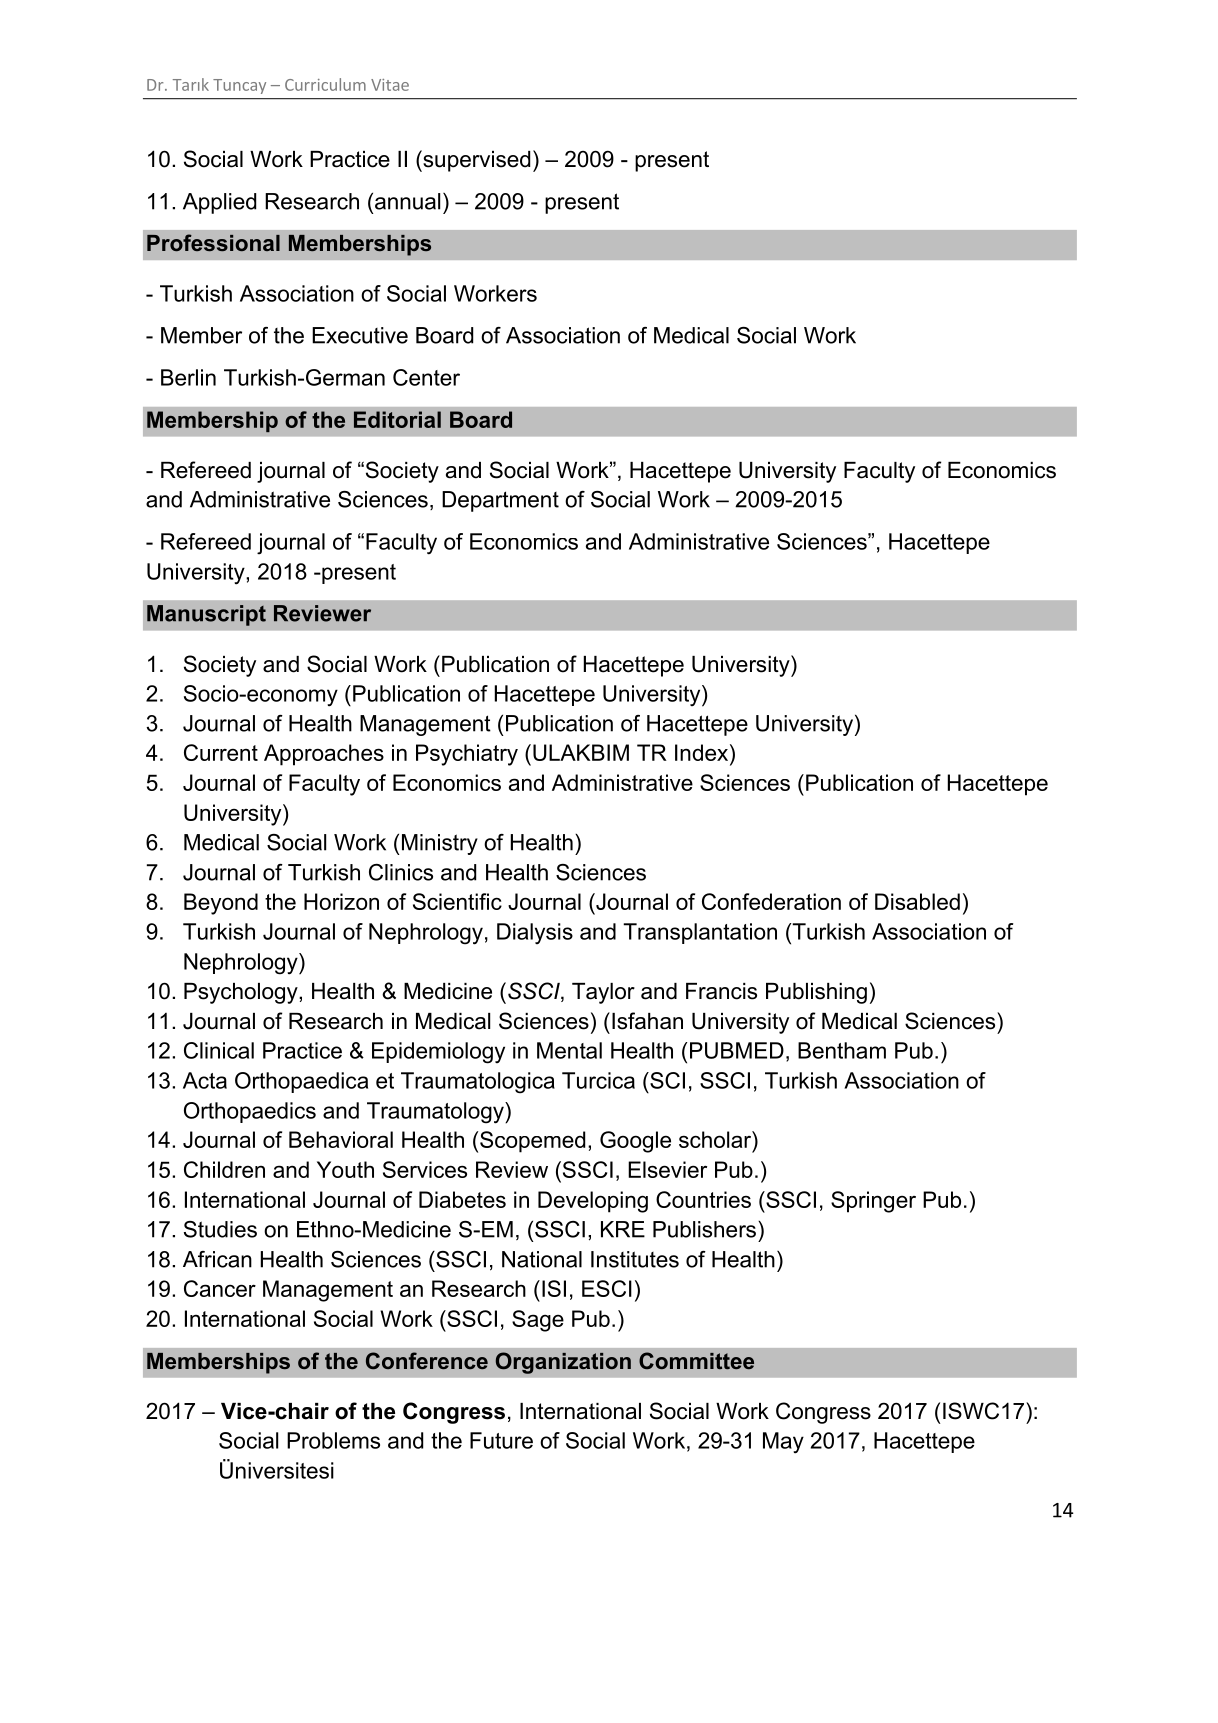 Image resolution: width=1218 pixels, height=1723 pixels. What do you see at coordinates (500, 501) in the screenshot?
I see `Department` at bounding box center [500, 501].
